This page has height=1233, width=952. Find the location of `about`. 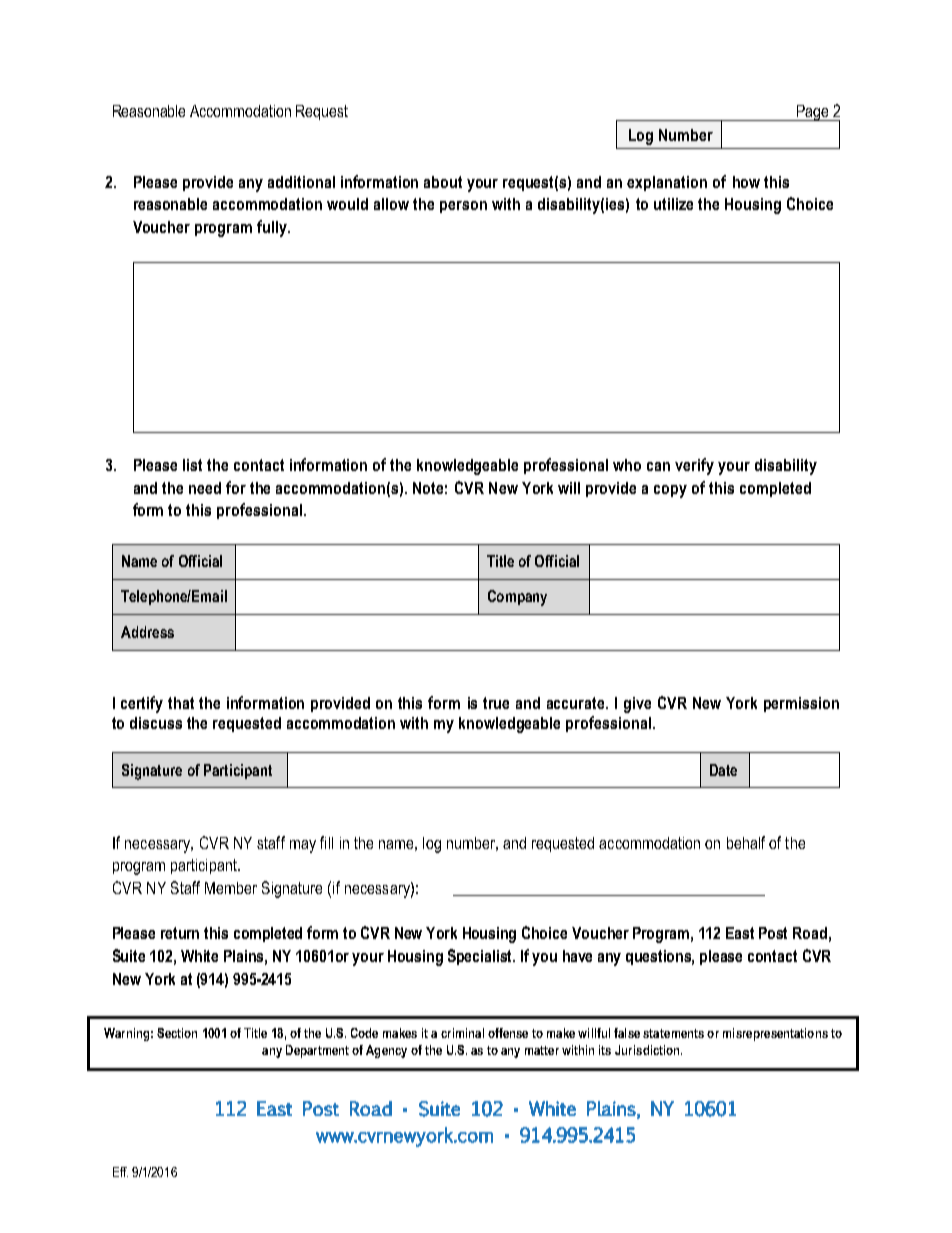

about is located at coordinates (443, 182).
